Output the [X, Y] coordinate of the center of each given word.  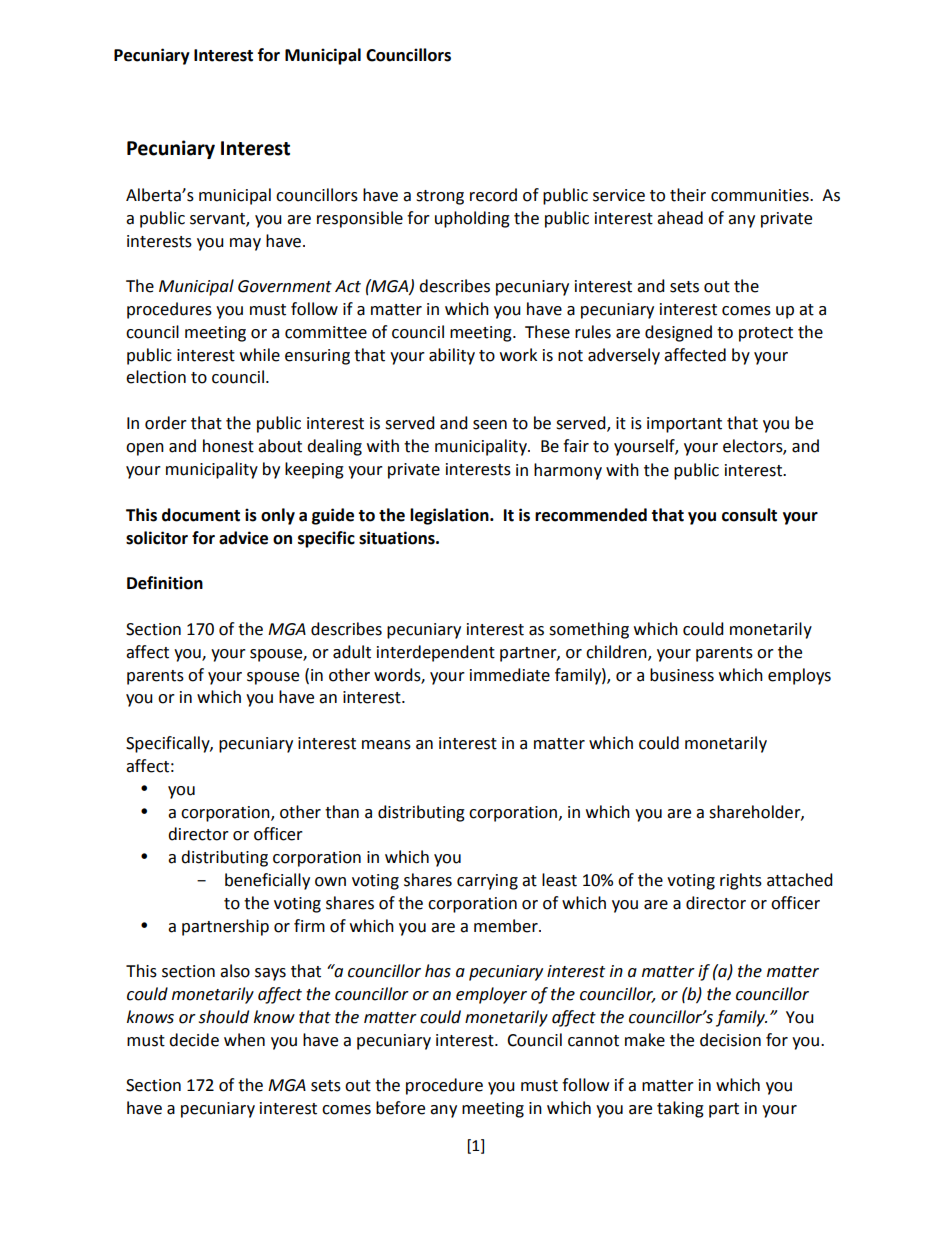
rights [741, 881]
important [684, 425]
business [682, 675]
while [260, 355]
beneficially [267, 881]
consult [749, 515]
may [245, 244]
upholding [472, 219]
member [507, 926]
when [244, 1040]
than [342, 812]
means [386, 745]
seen [490, 425]
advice [243, 538]
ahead [680, 218]
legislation [450, 516]
